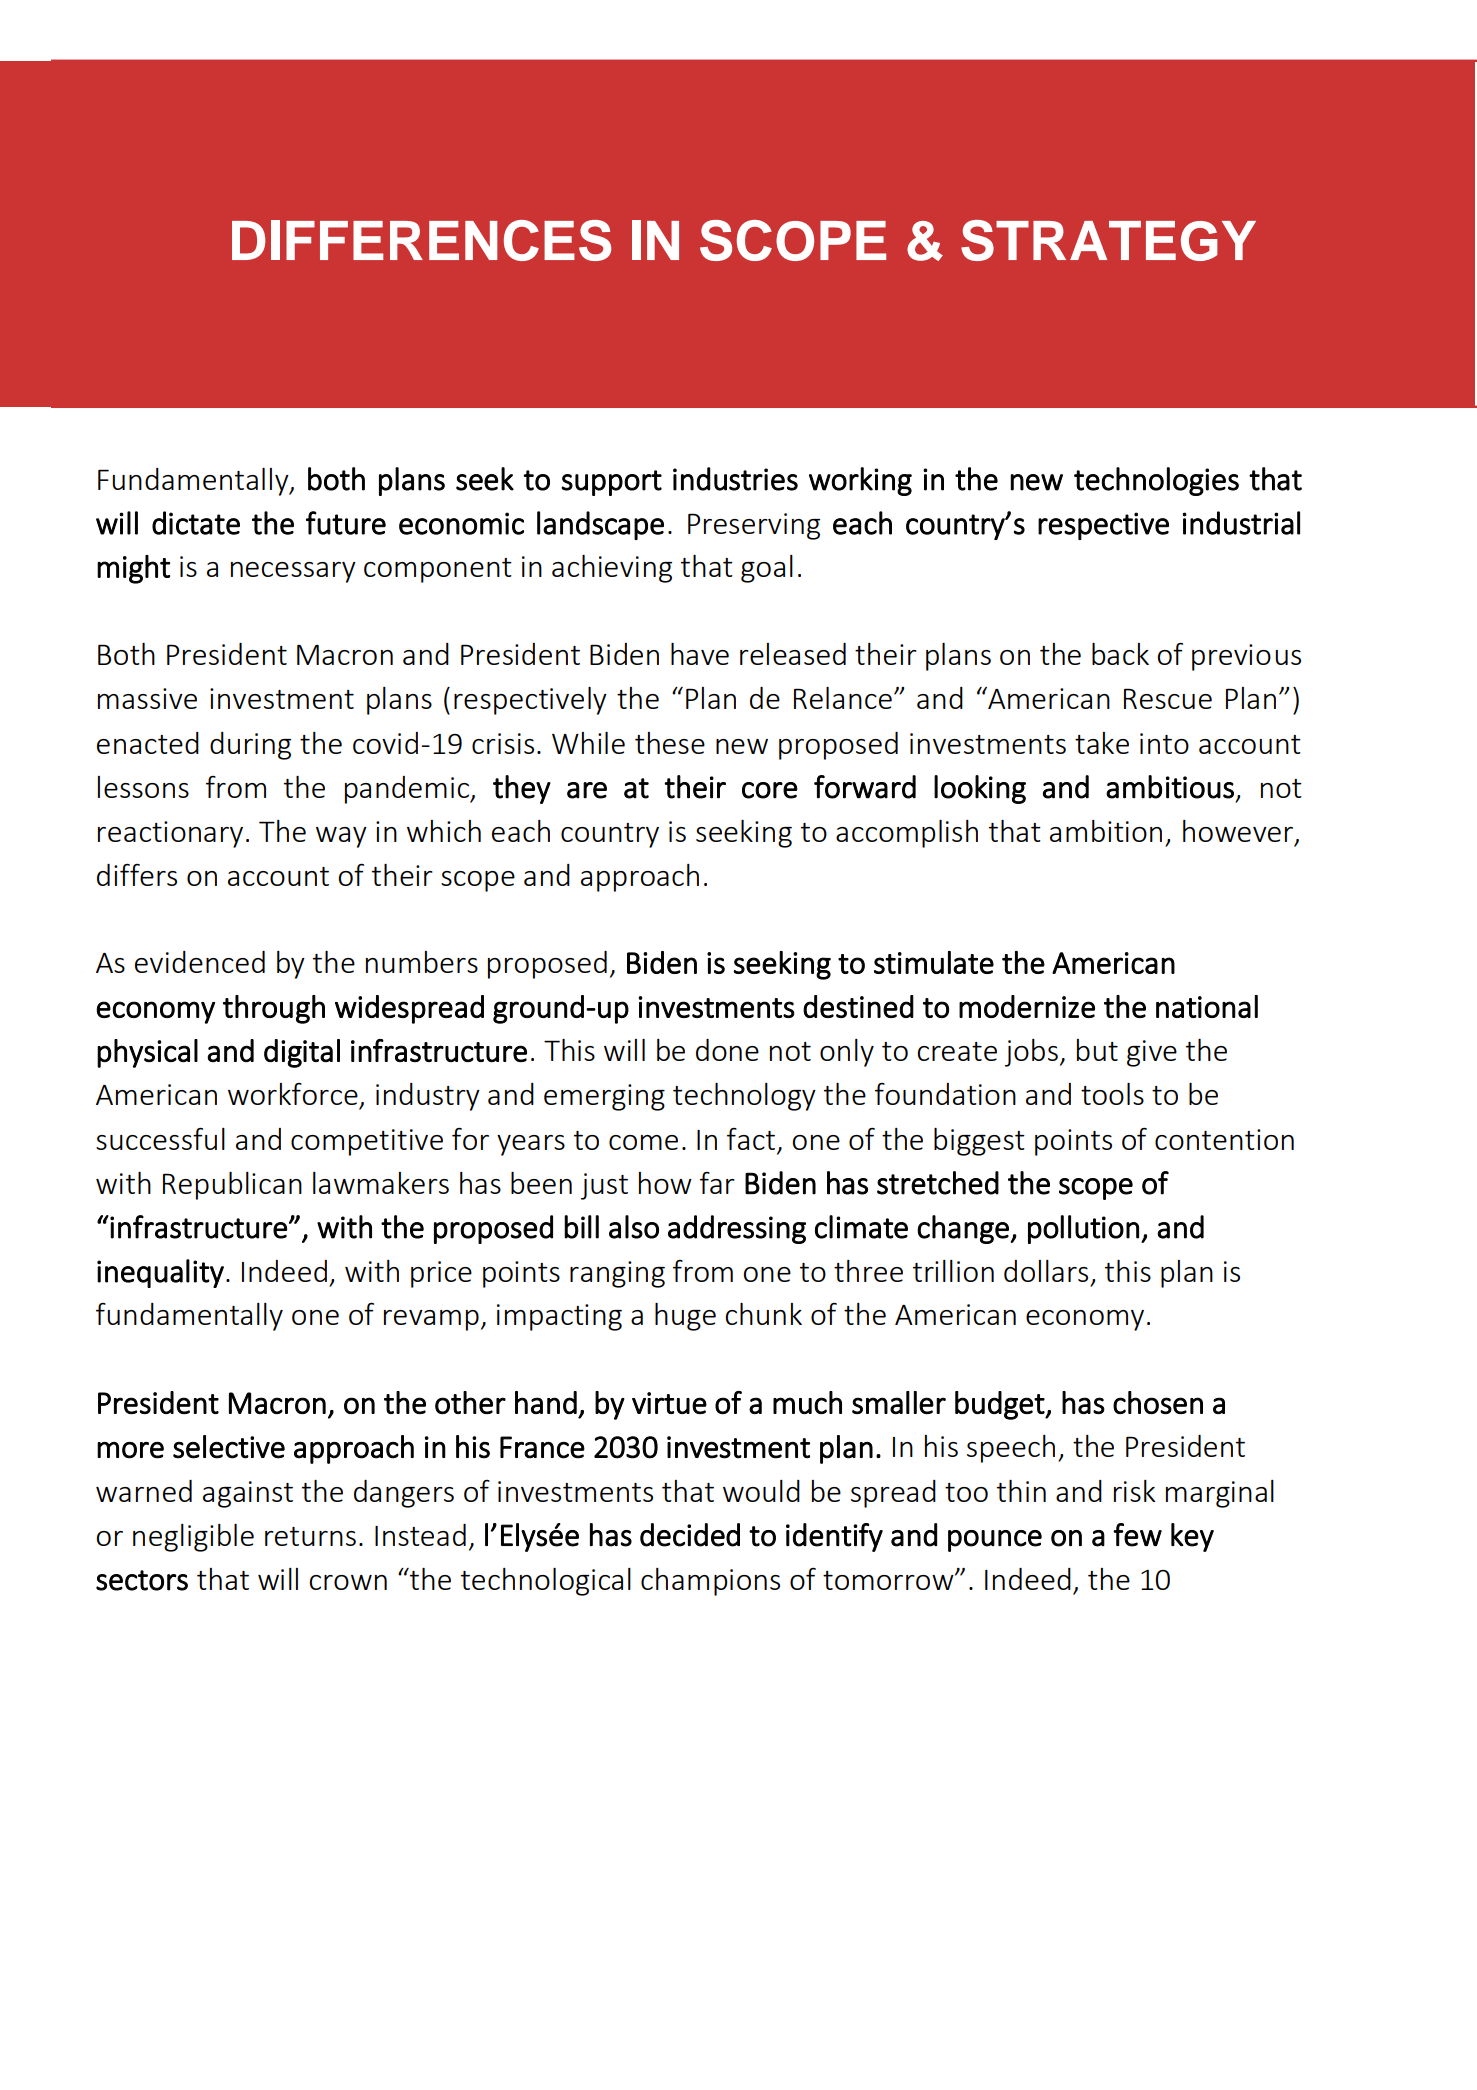 The width and height of the screenshot is (1477, 2090). I want to click on Rescue, so click(1168, 698).
